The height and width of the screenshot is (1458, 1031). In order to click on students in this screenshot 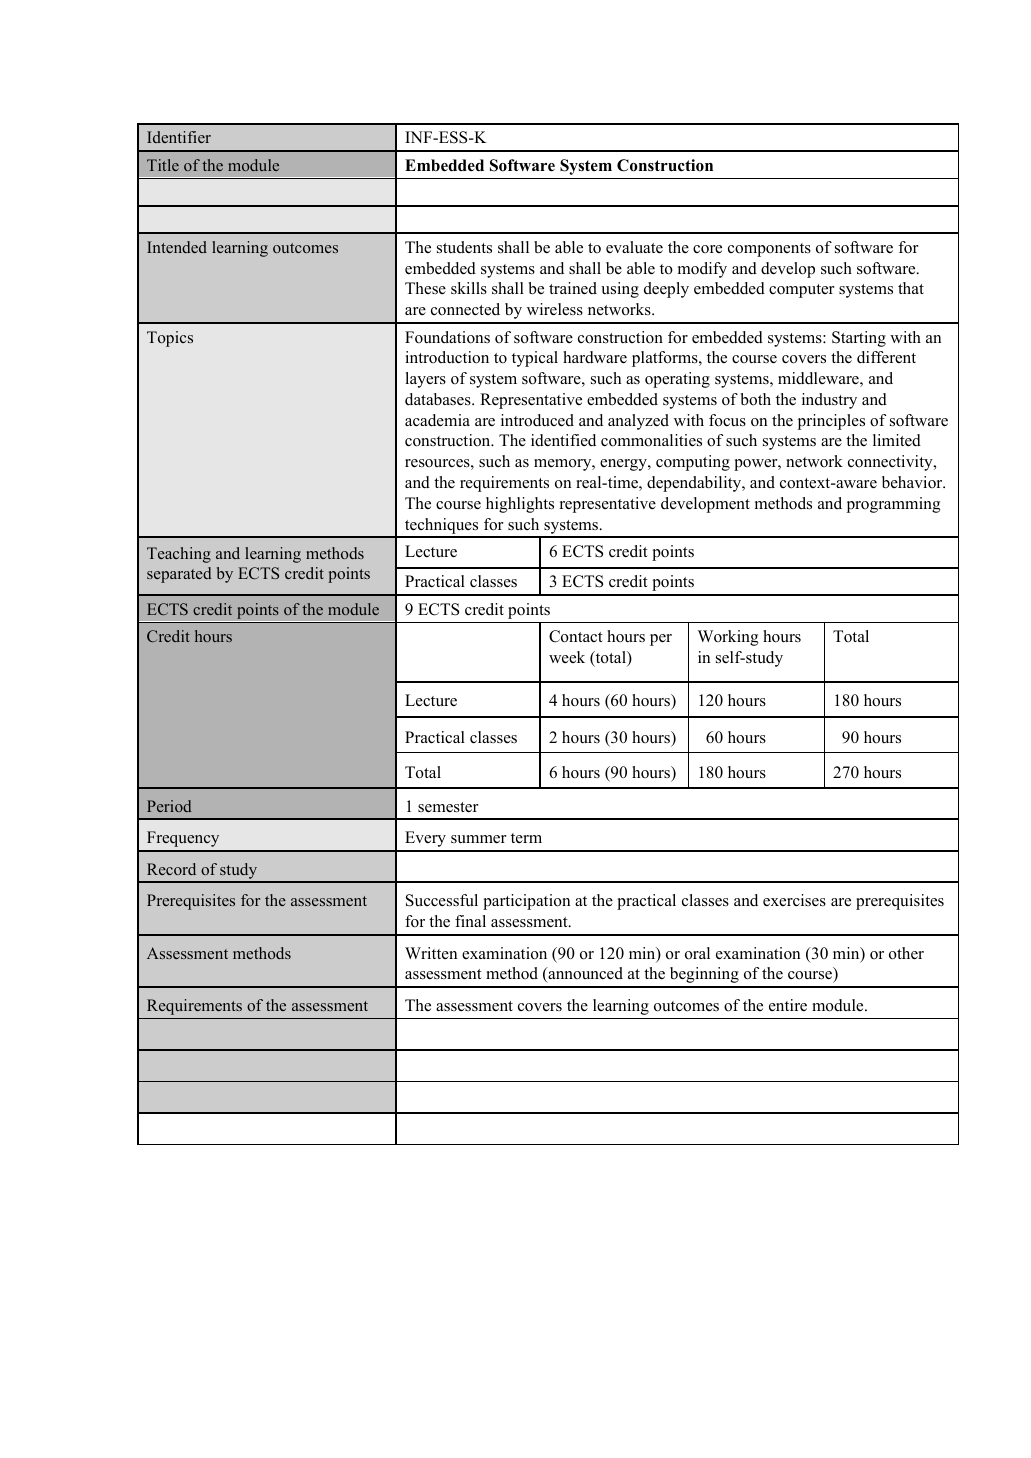, I will do `click(464, 247)`.
